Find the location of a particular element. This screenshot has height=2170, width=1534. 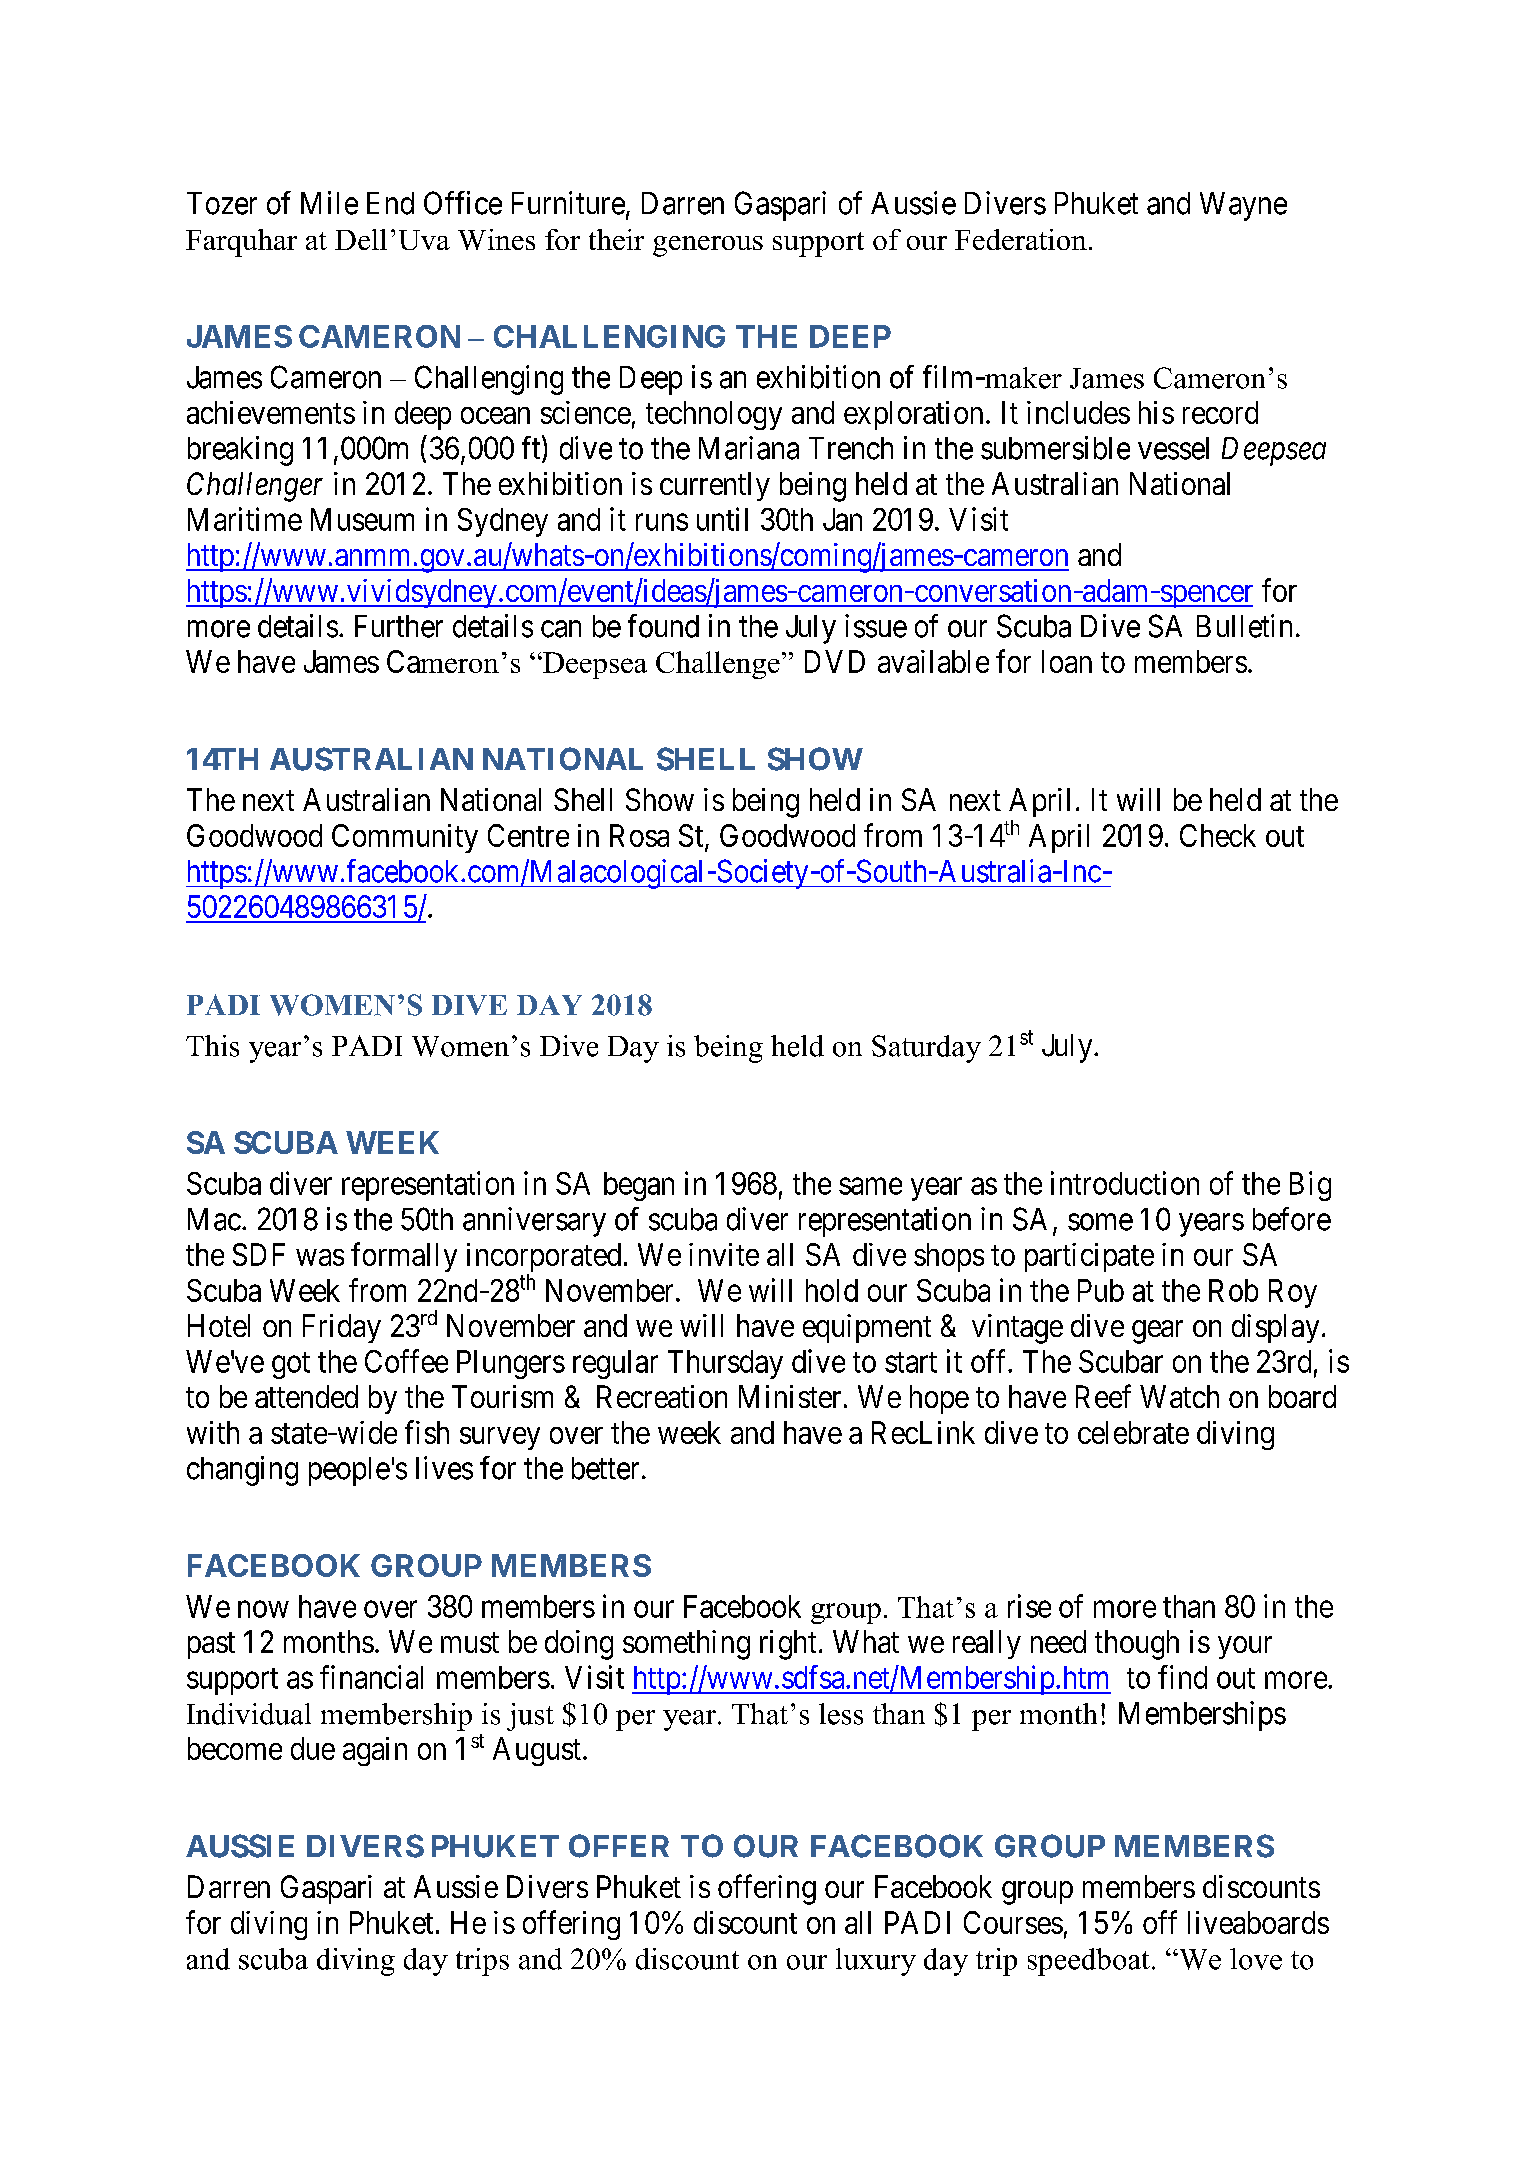

generous is located at coordinates (708, 246).
